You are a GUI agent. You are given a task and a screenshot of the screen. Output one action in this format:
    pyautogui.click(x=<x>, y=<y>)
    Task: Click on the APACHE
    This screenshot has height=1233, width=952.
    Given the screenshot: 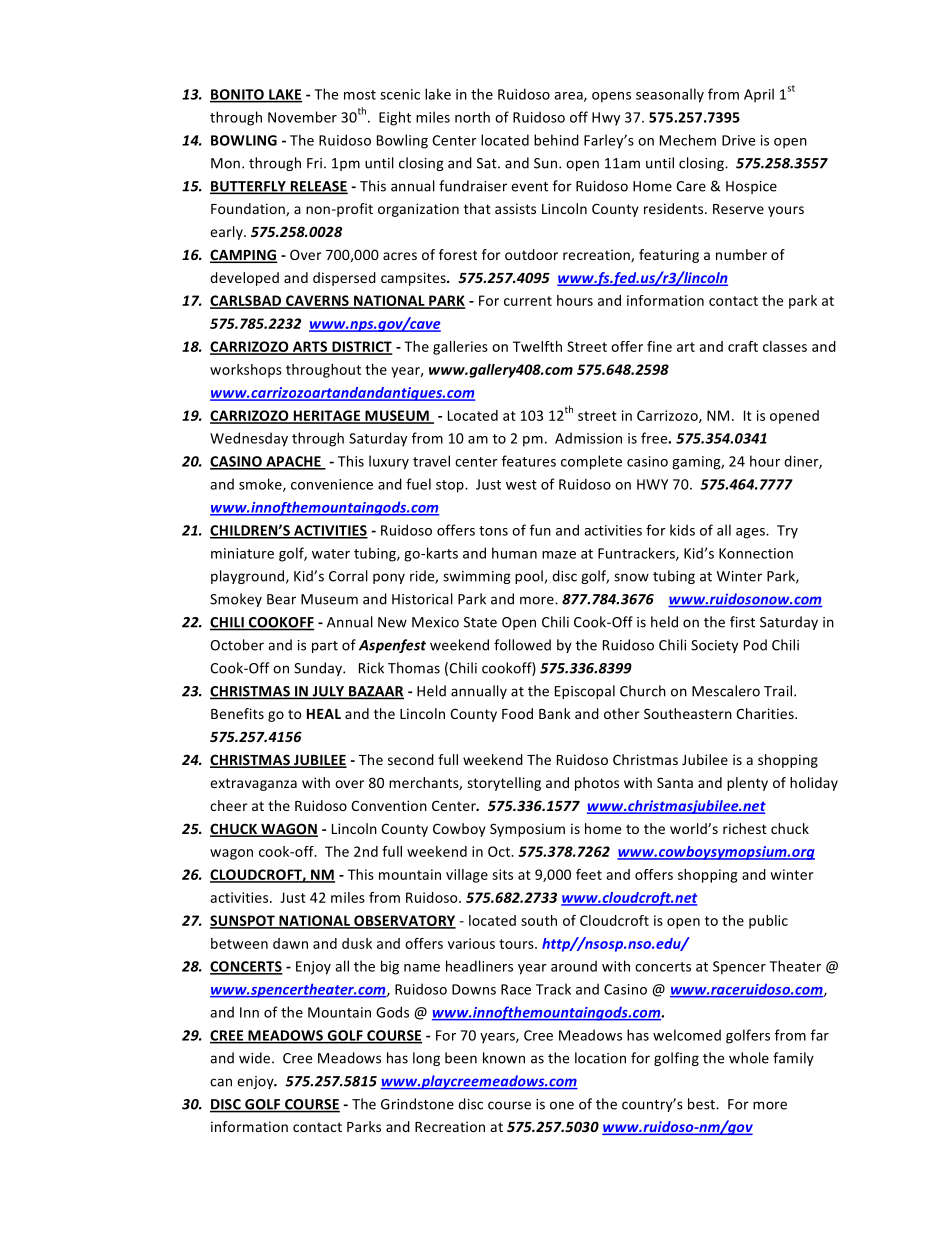 What is the action you would take?
    pyautogui.click(x=293, y=462)
